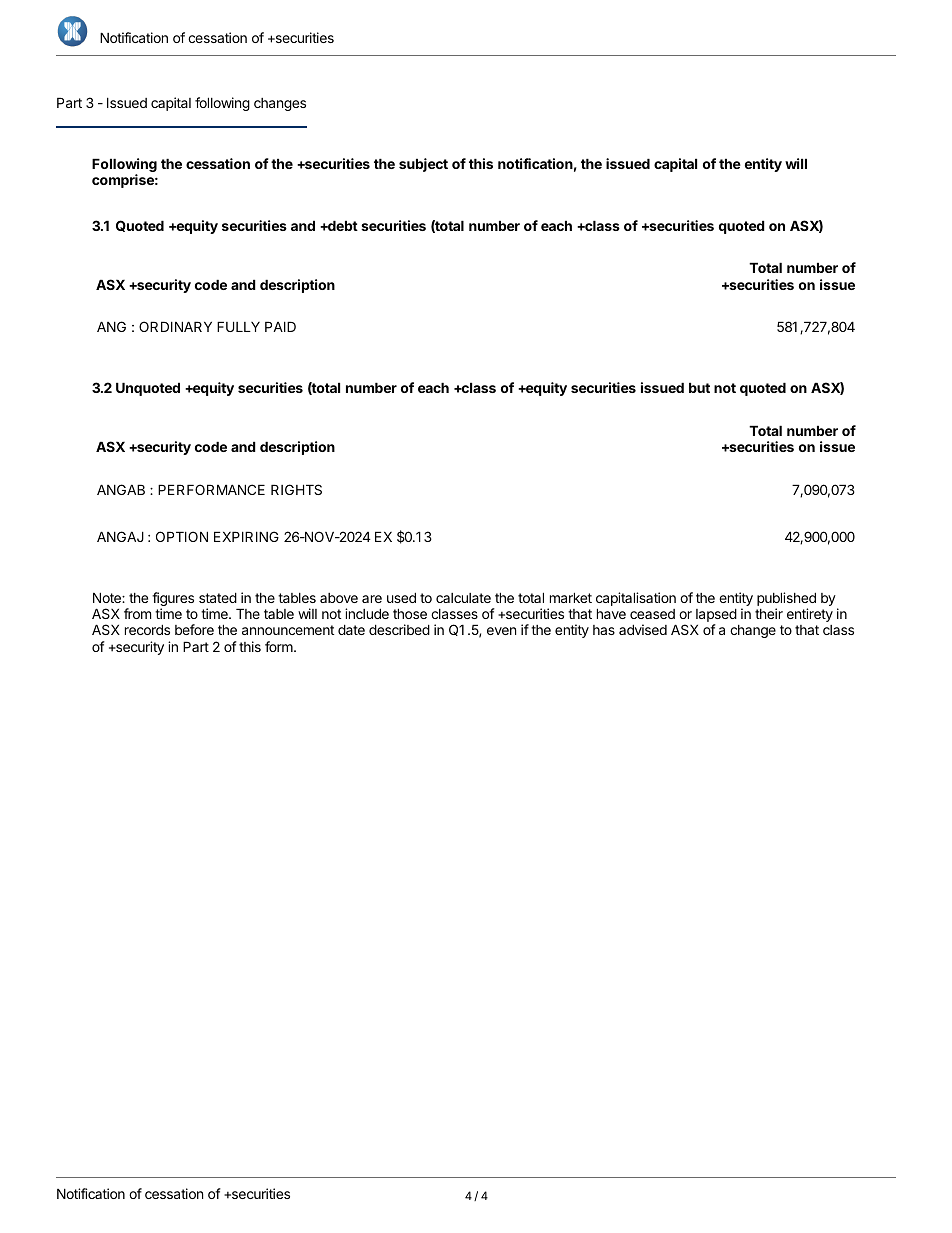 This screenshot has height=1233, width=952. What do you see at coordinates (699, 387) in the screenshot?
I see `but` at bounding box center [699, 387].
